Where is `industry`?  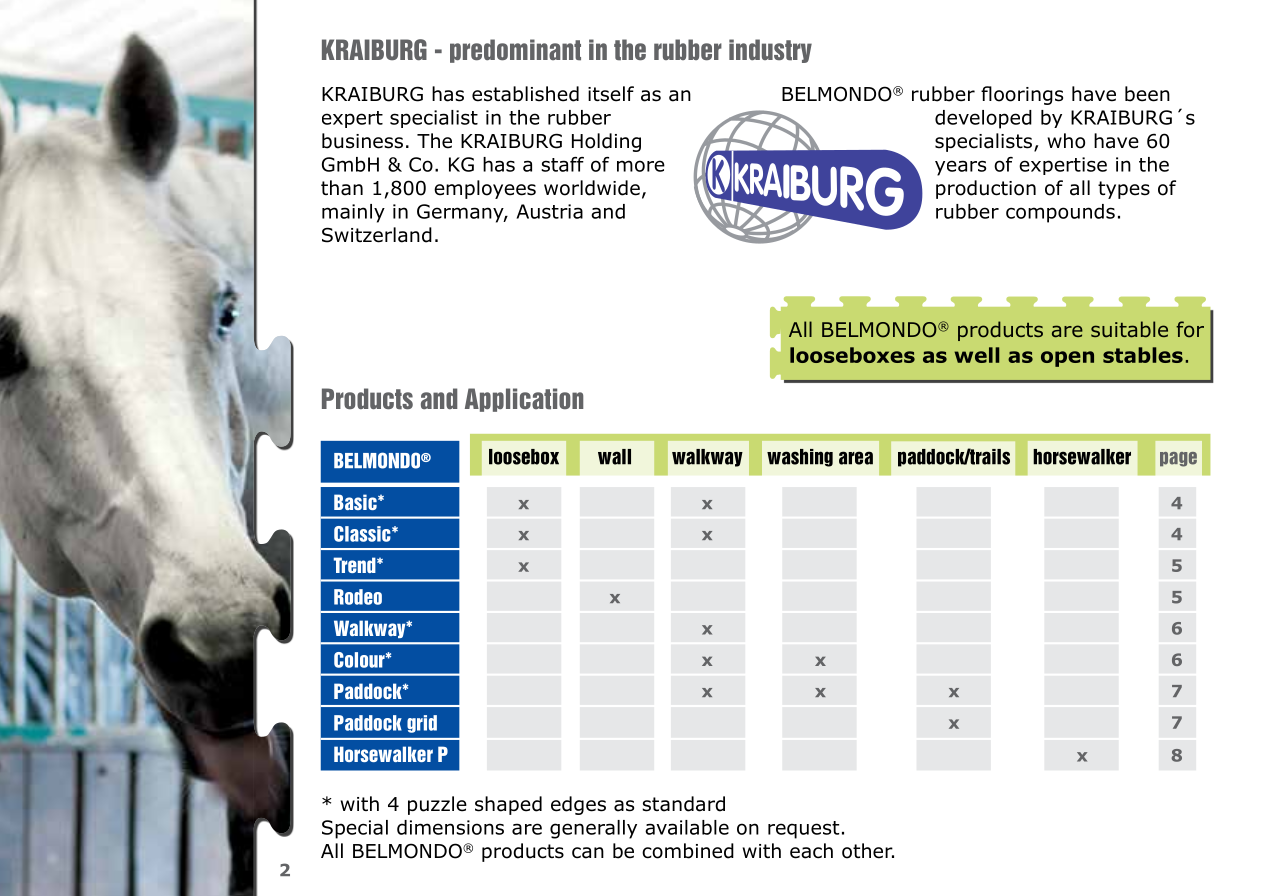
industry is located at coordinates (770, 51).
